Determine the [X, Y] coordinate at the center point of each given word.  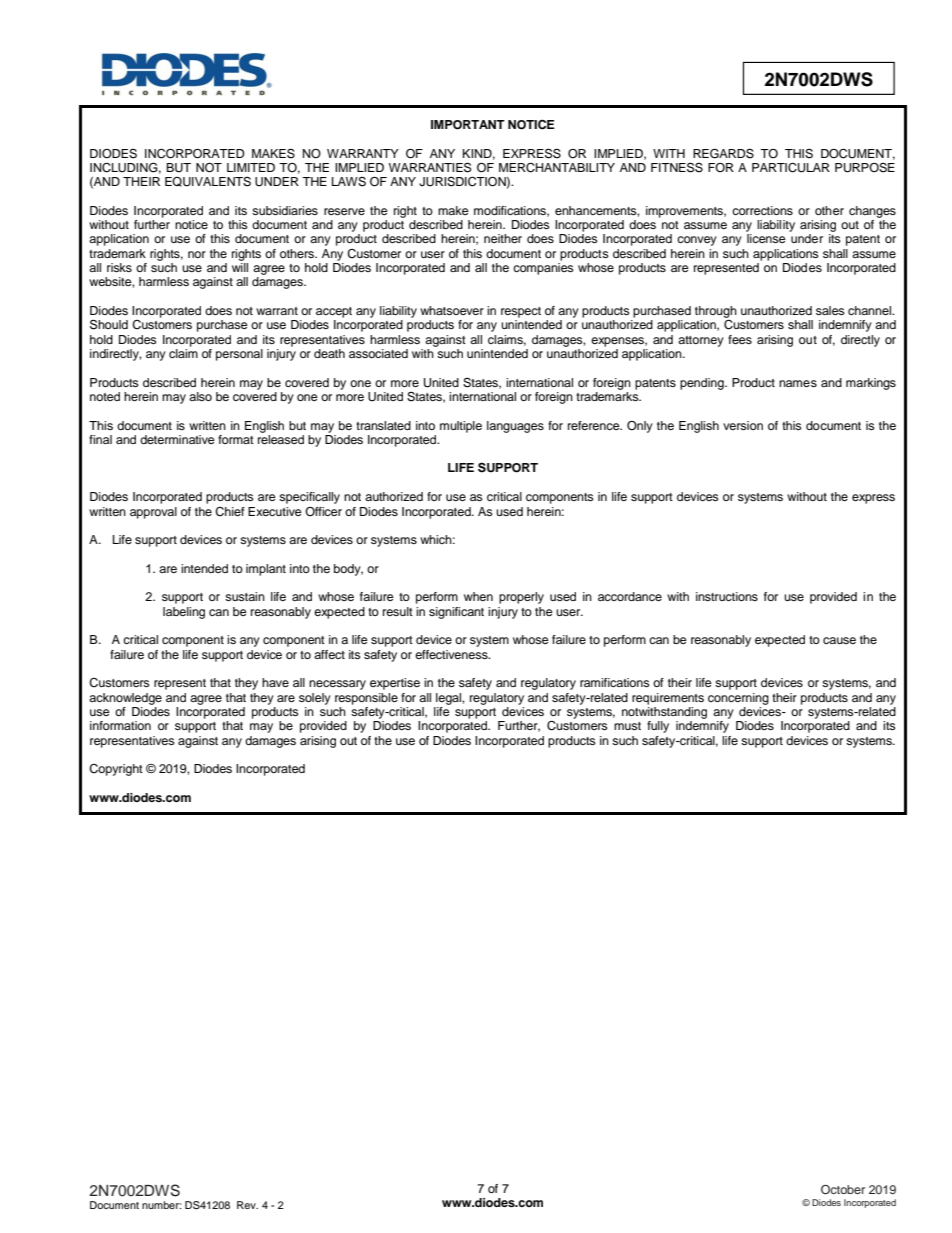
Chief [230, 512]
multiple [461, 427]
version [743, 425]
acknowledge [125, 699]
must [627, 726]
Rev [247, 1205]
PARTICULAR [791, 168]
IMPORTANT [468, 125]
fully [658, 727]
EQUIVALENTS [208, 182]
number [161, 1205]
